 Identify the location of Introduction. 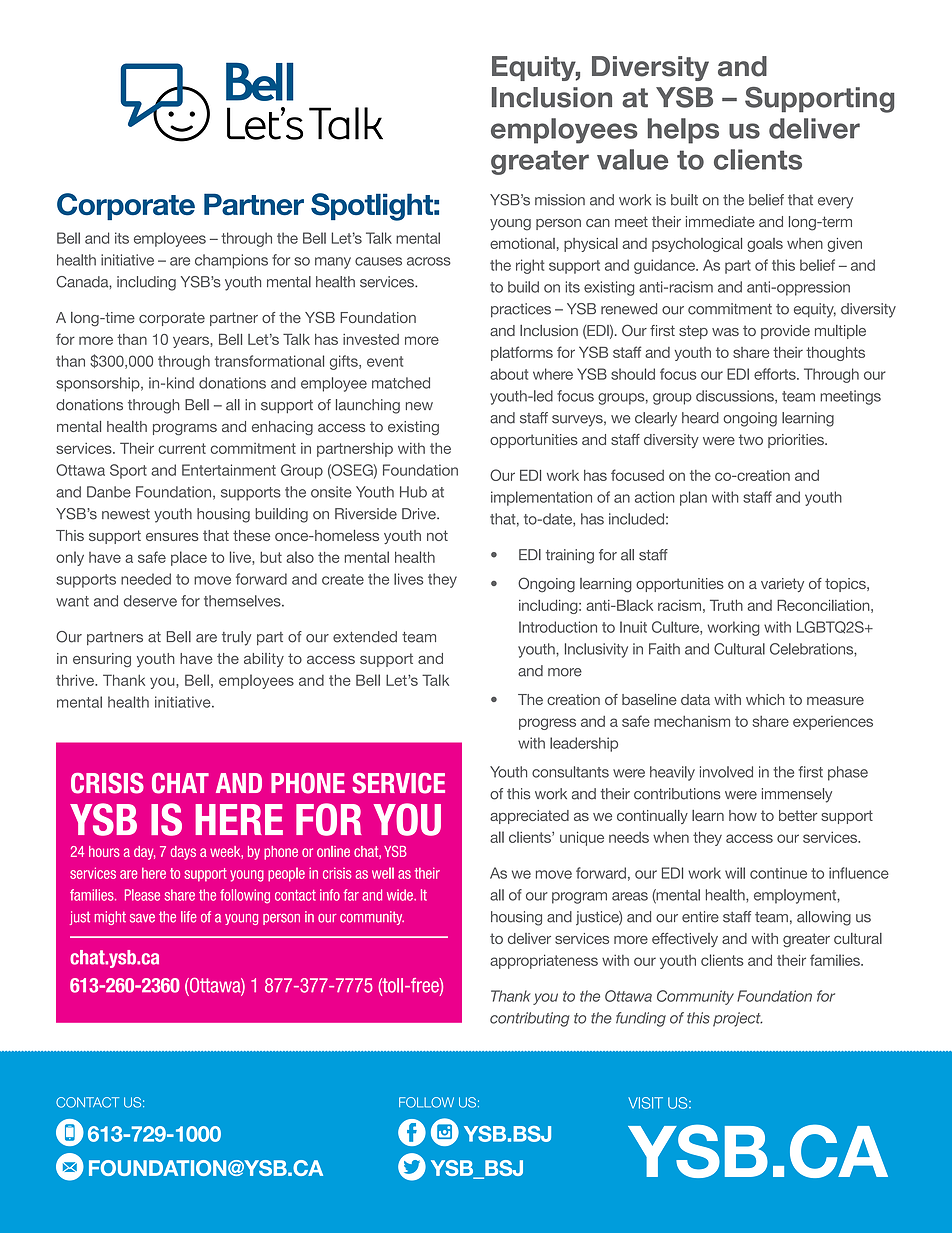
(558, 627).
